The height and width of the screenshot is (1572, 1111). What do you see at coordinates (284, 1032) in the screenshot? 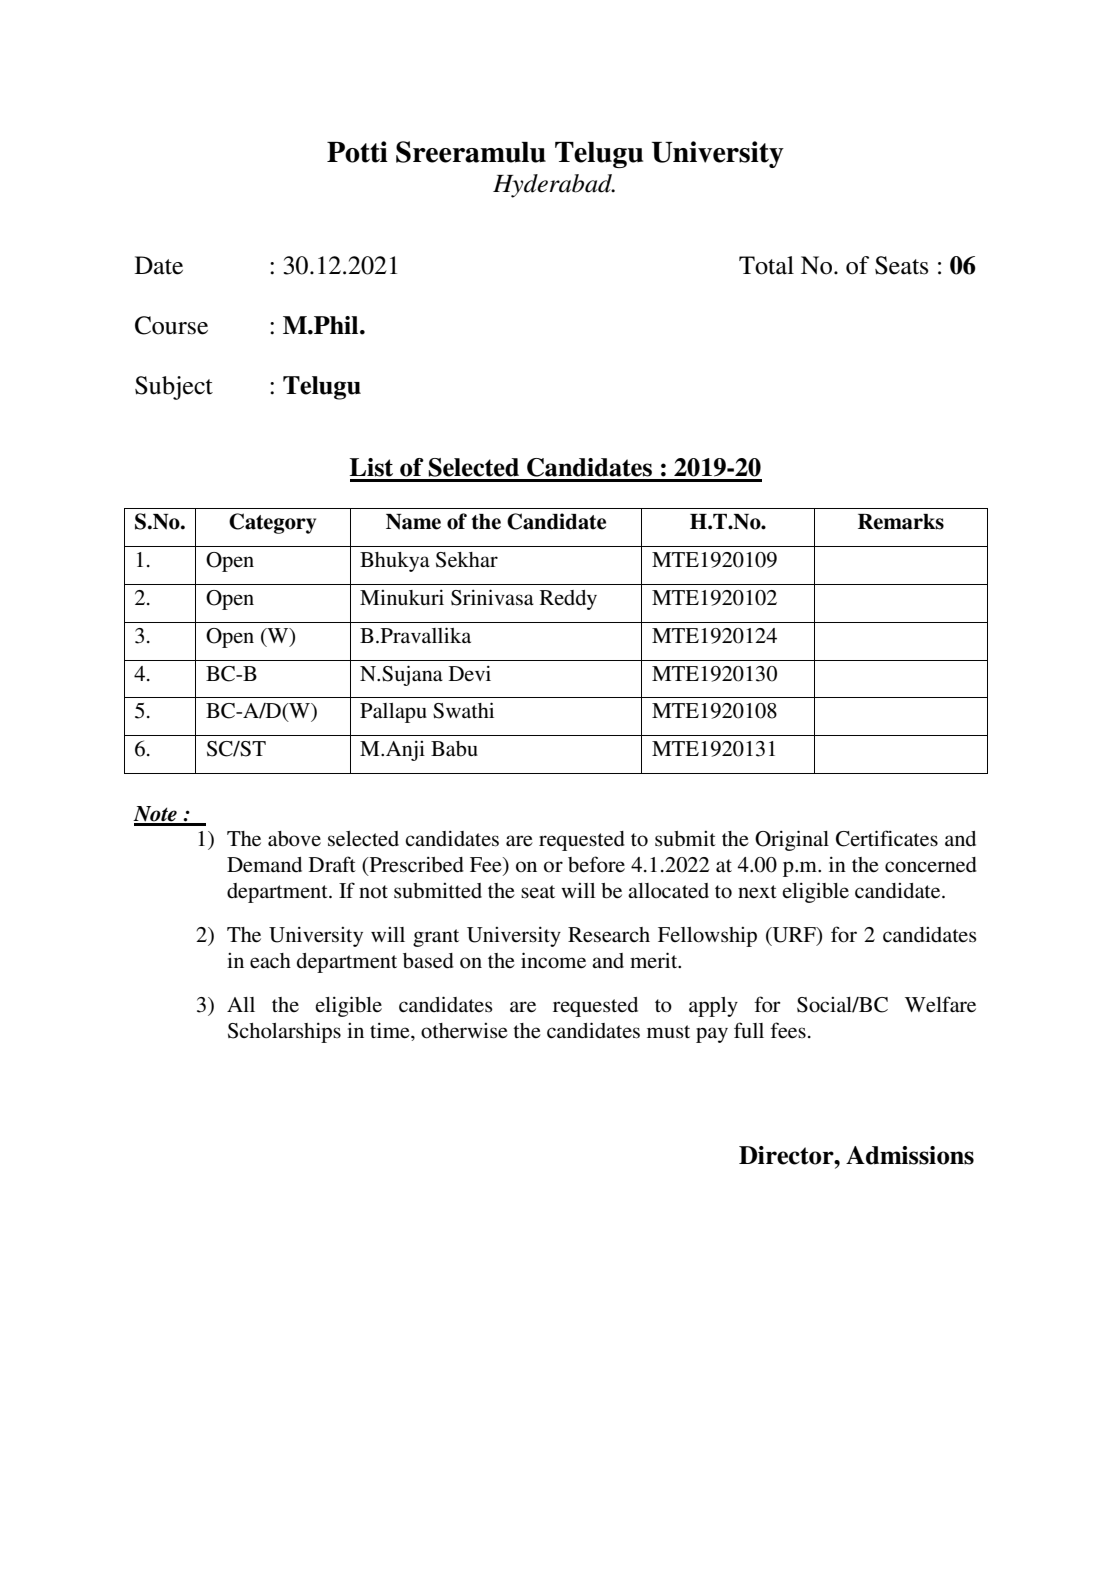
I see `Scholarships` at bounding box center [284, 1032].
